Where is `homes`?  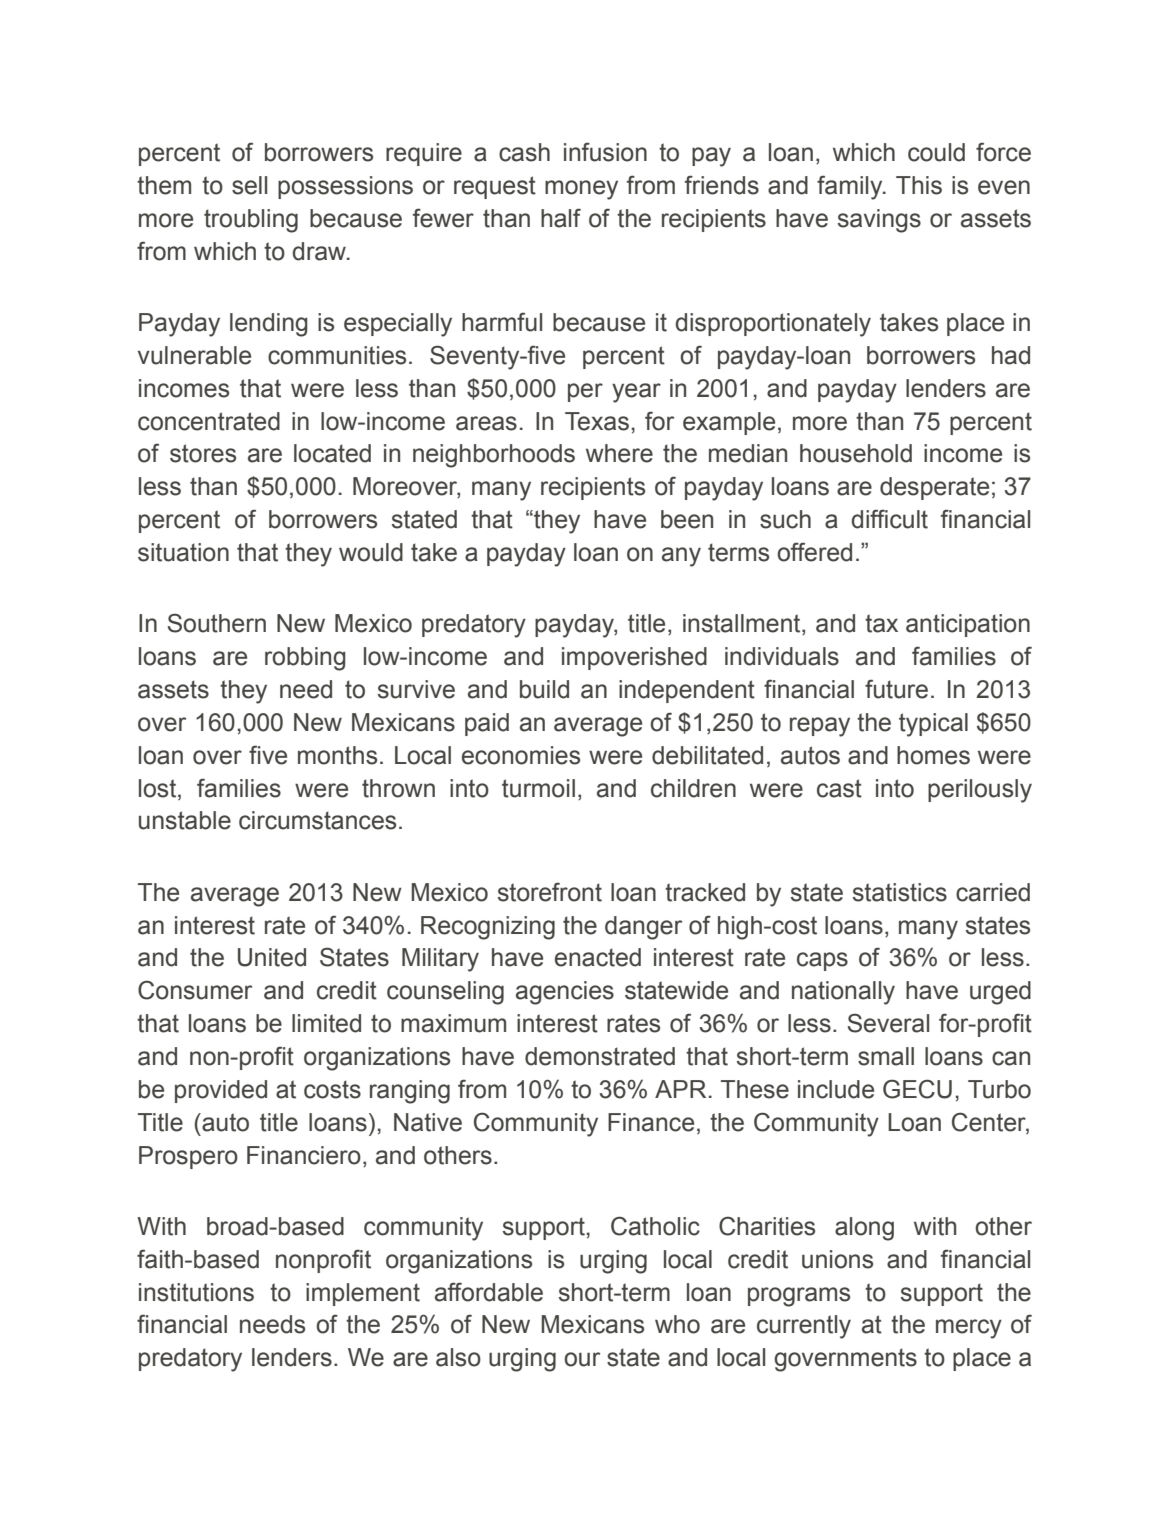
homes is located at coordinates (933, 755).
